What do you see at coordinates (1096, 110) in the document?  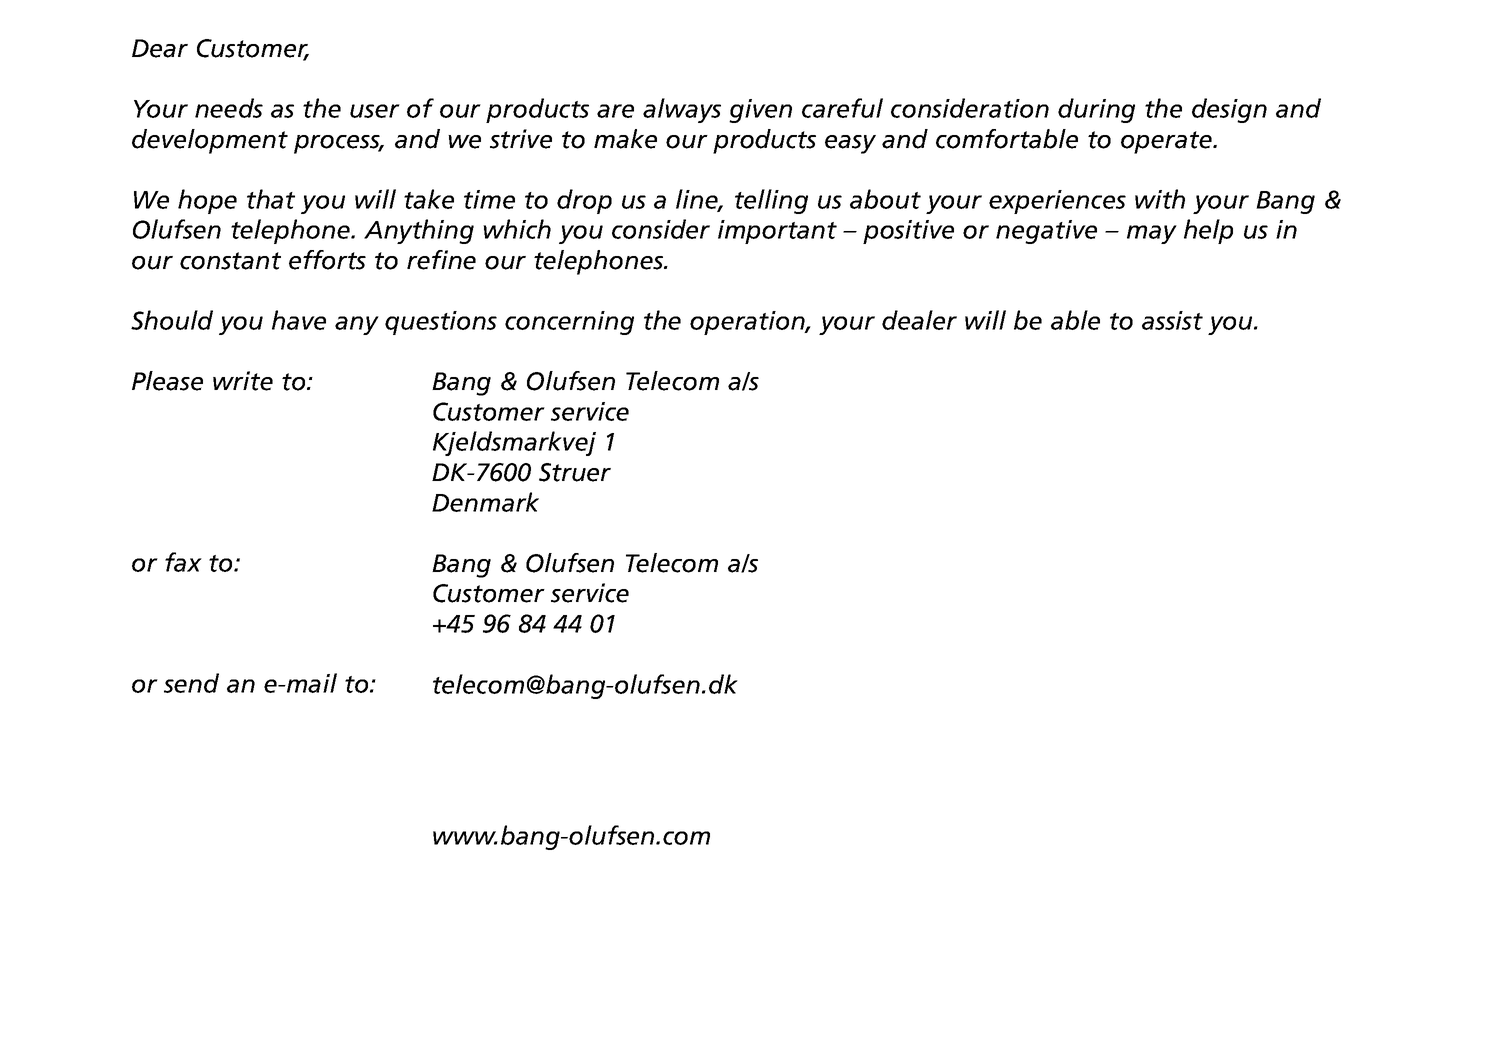 I see `during` at bounding box center [1096, 110].
